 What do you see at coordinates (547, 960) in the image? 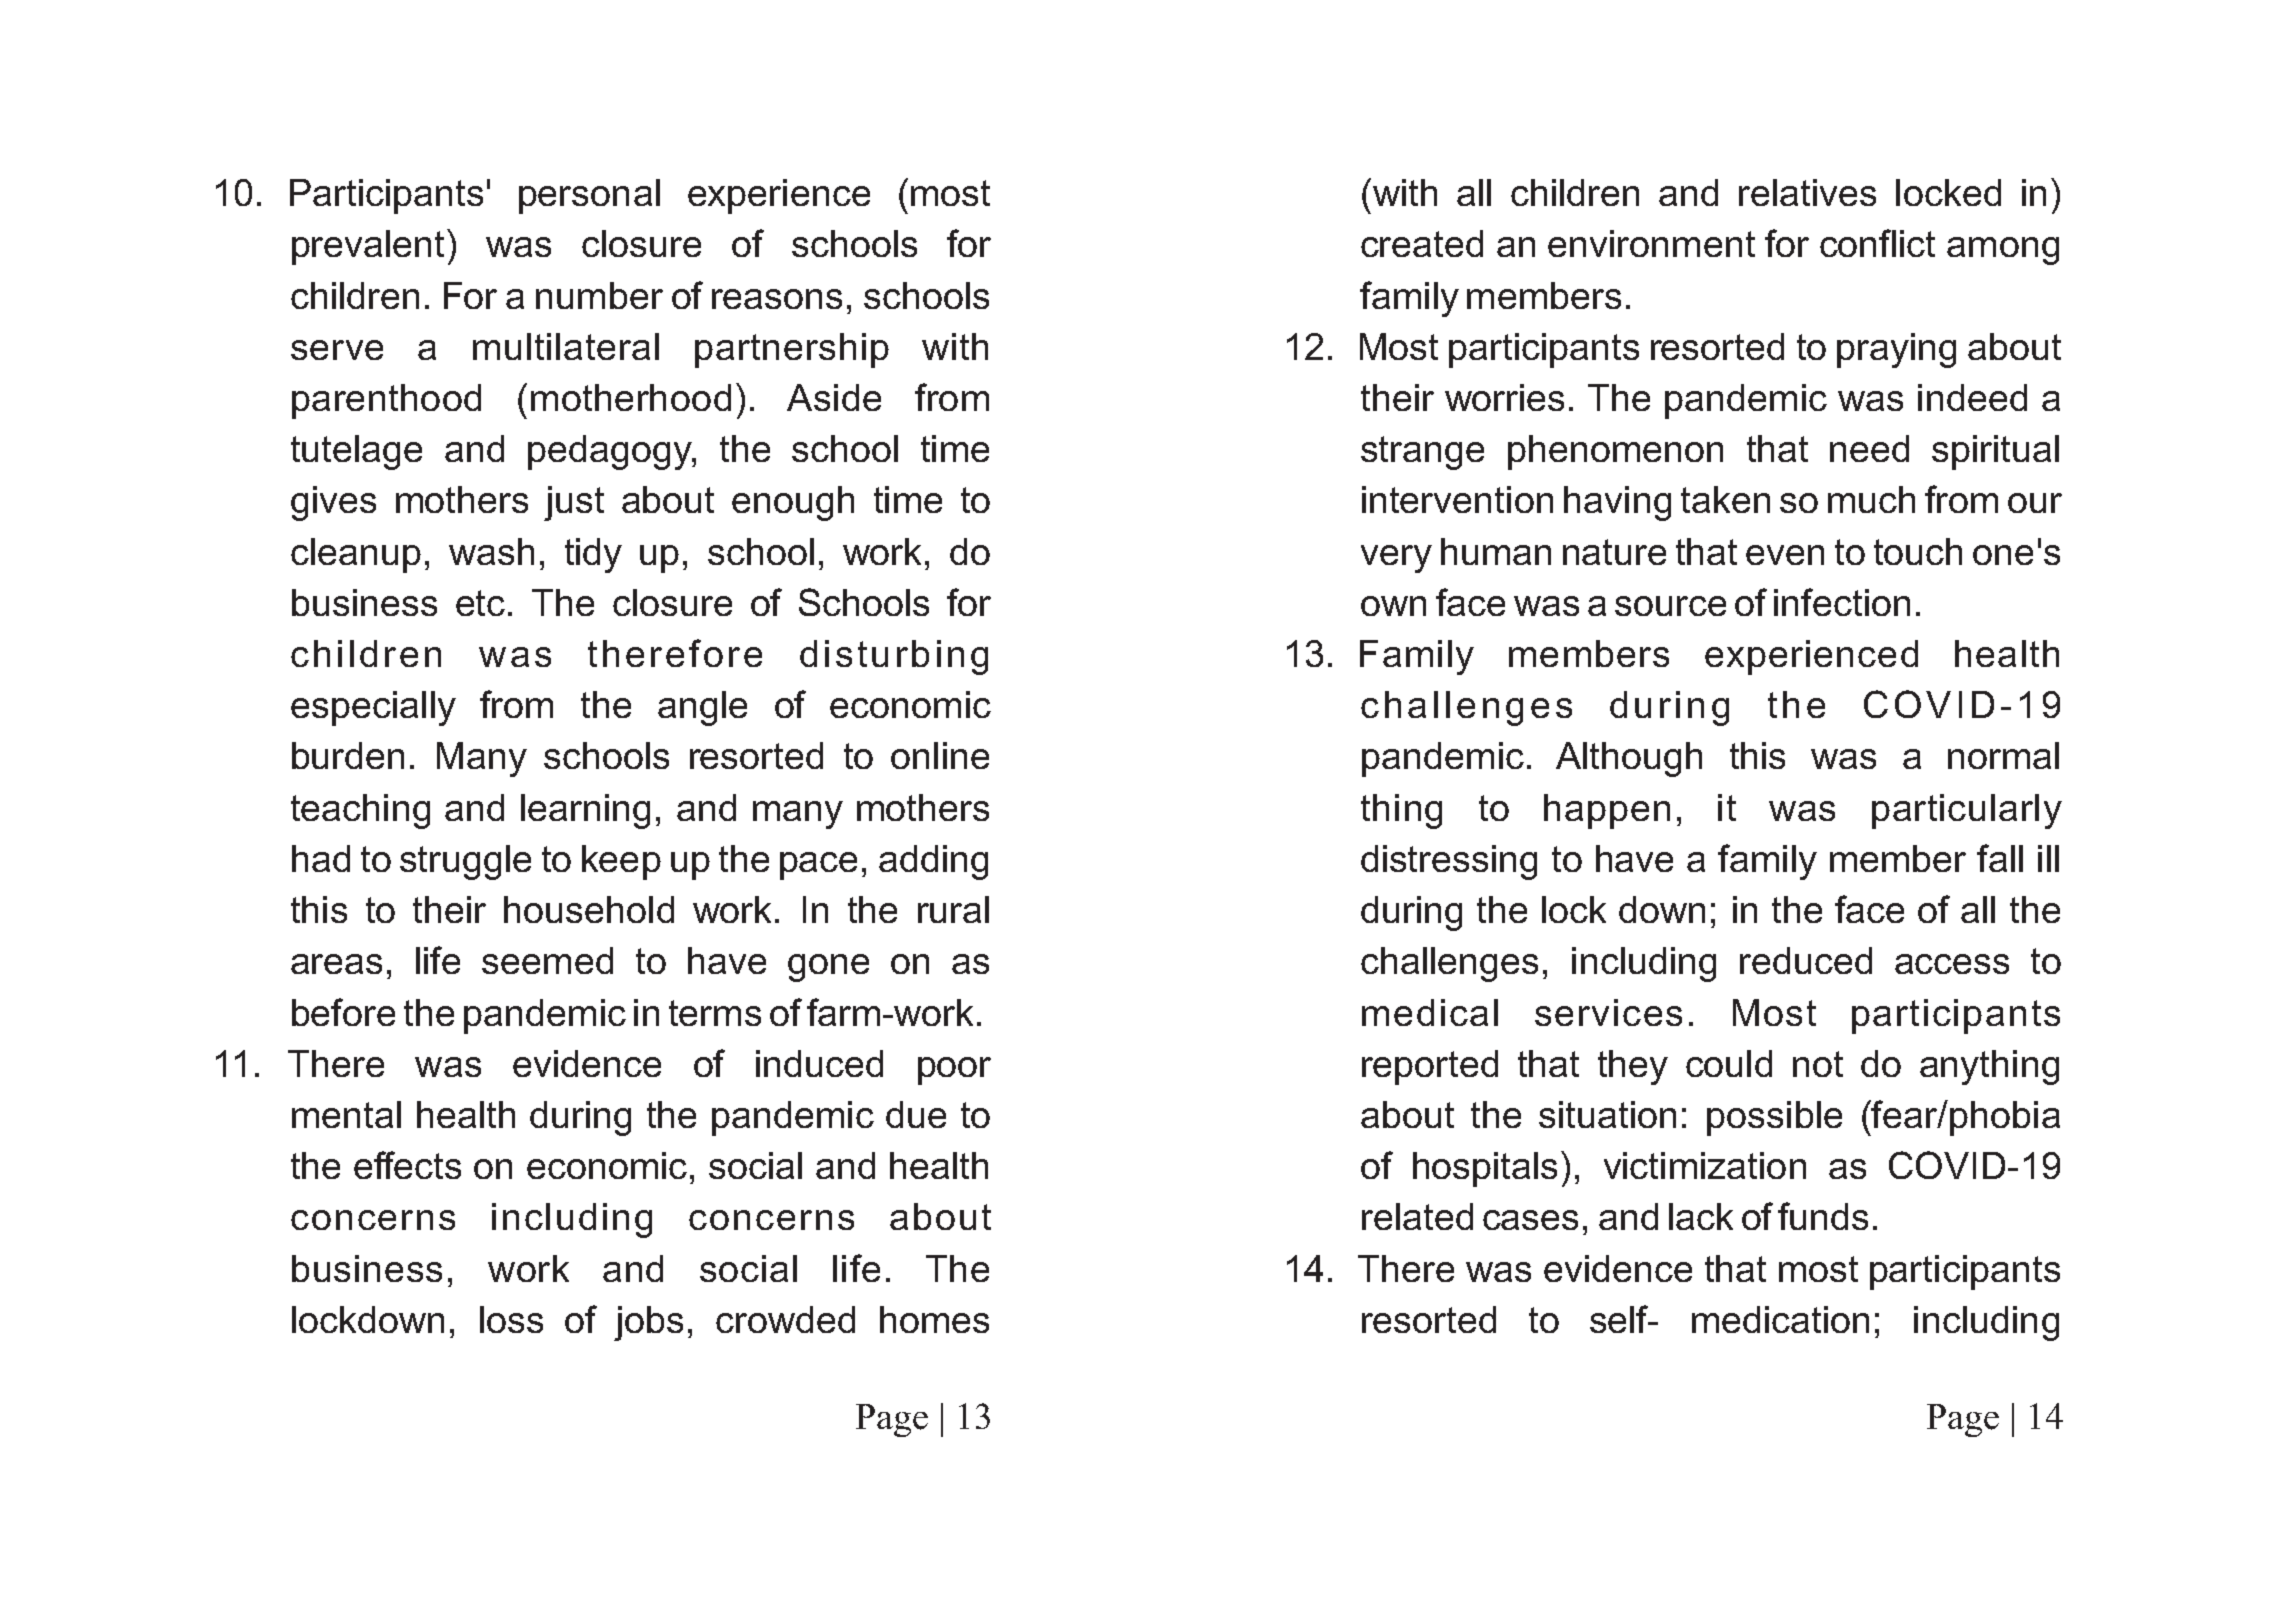
I see `seemed` at bounding box center [547, 960].
